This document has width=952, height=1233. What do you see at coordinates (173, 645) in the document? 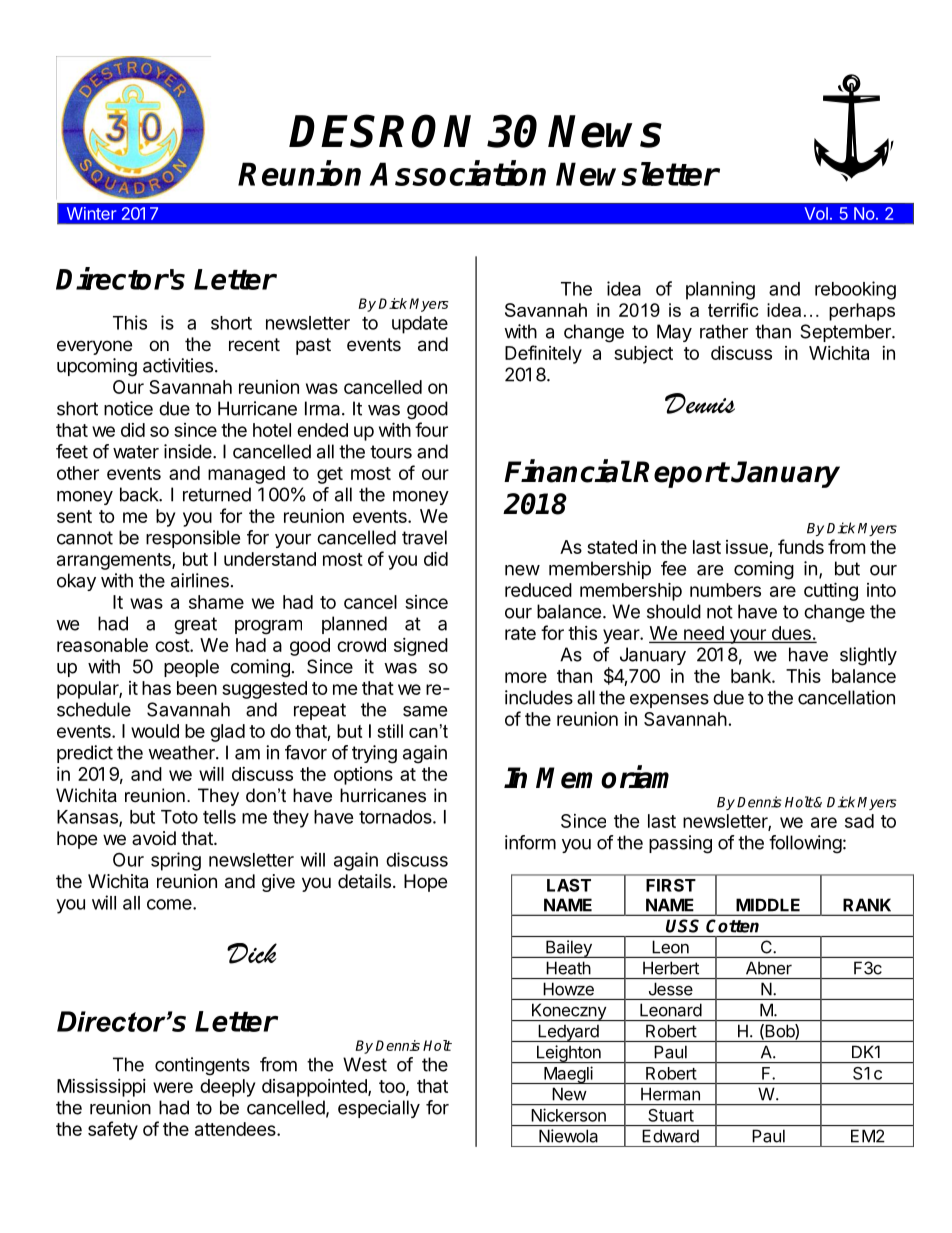
I see `cost` at bounding box center [173, 645].
